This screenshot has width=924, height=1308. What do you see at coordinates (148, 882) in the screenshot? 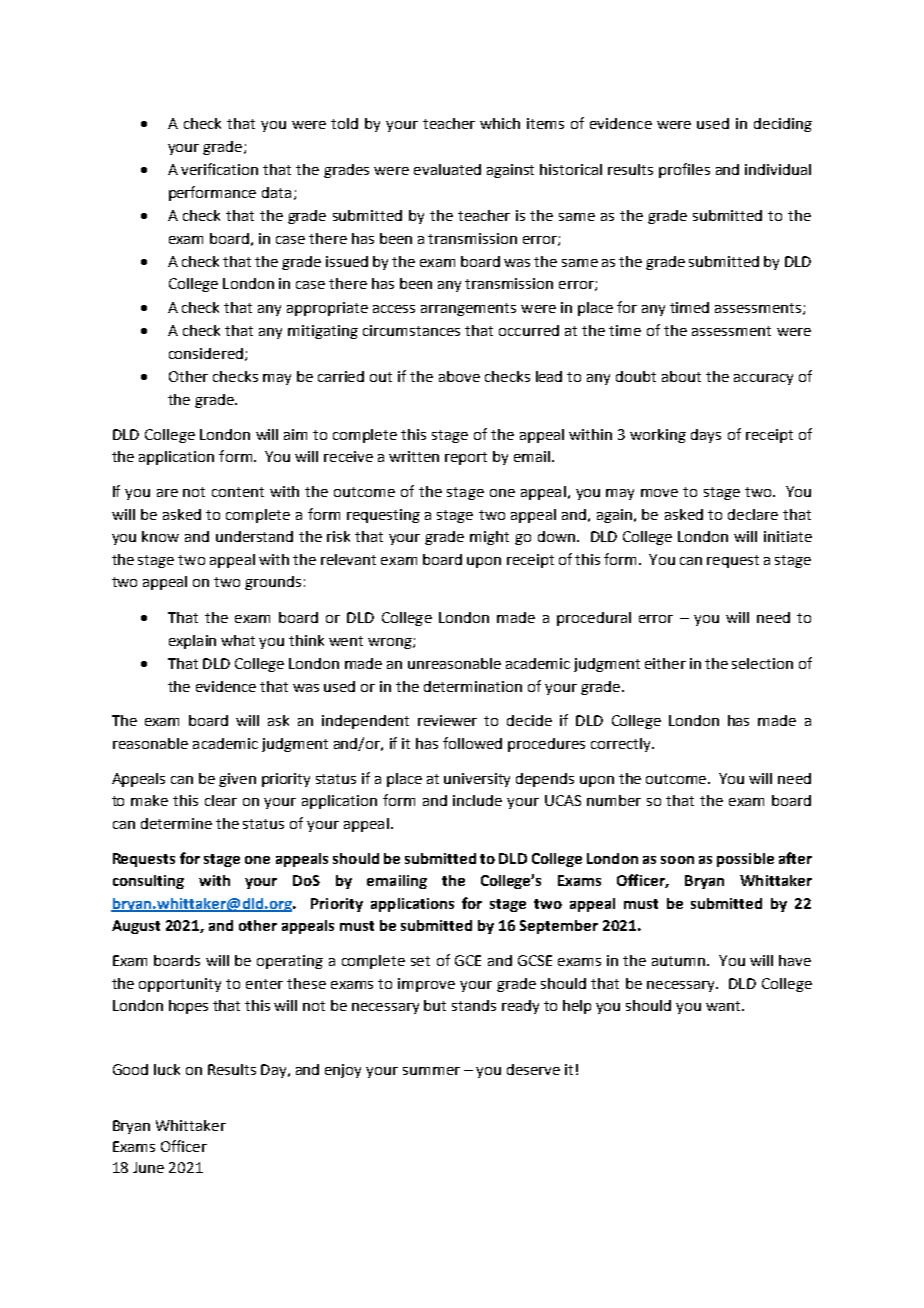
I see `consulting` at bounding box center [148, 882].
